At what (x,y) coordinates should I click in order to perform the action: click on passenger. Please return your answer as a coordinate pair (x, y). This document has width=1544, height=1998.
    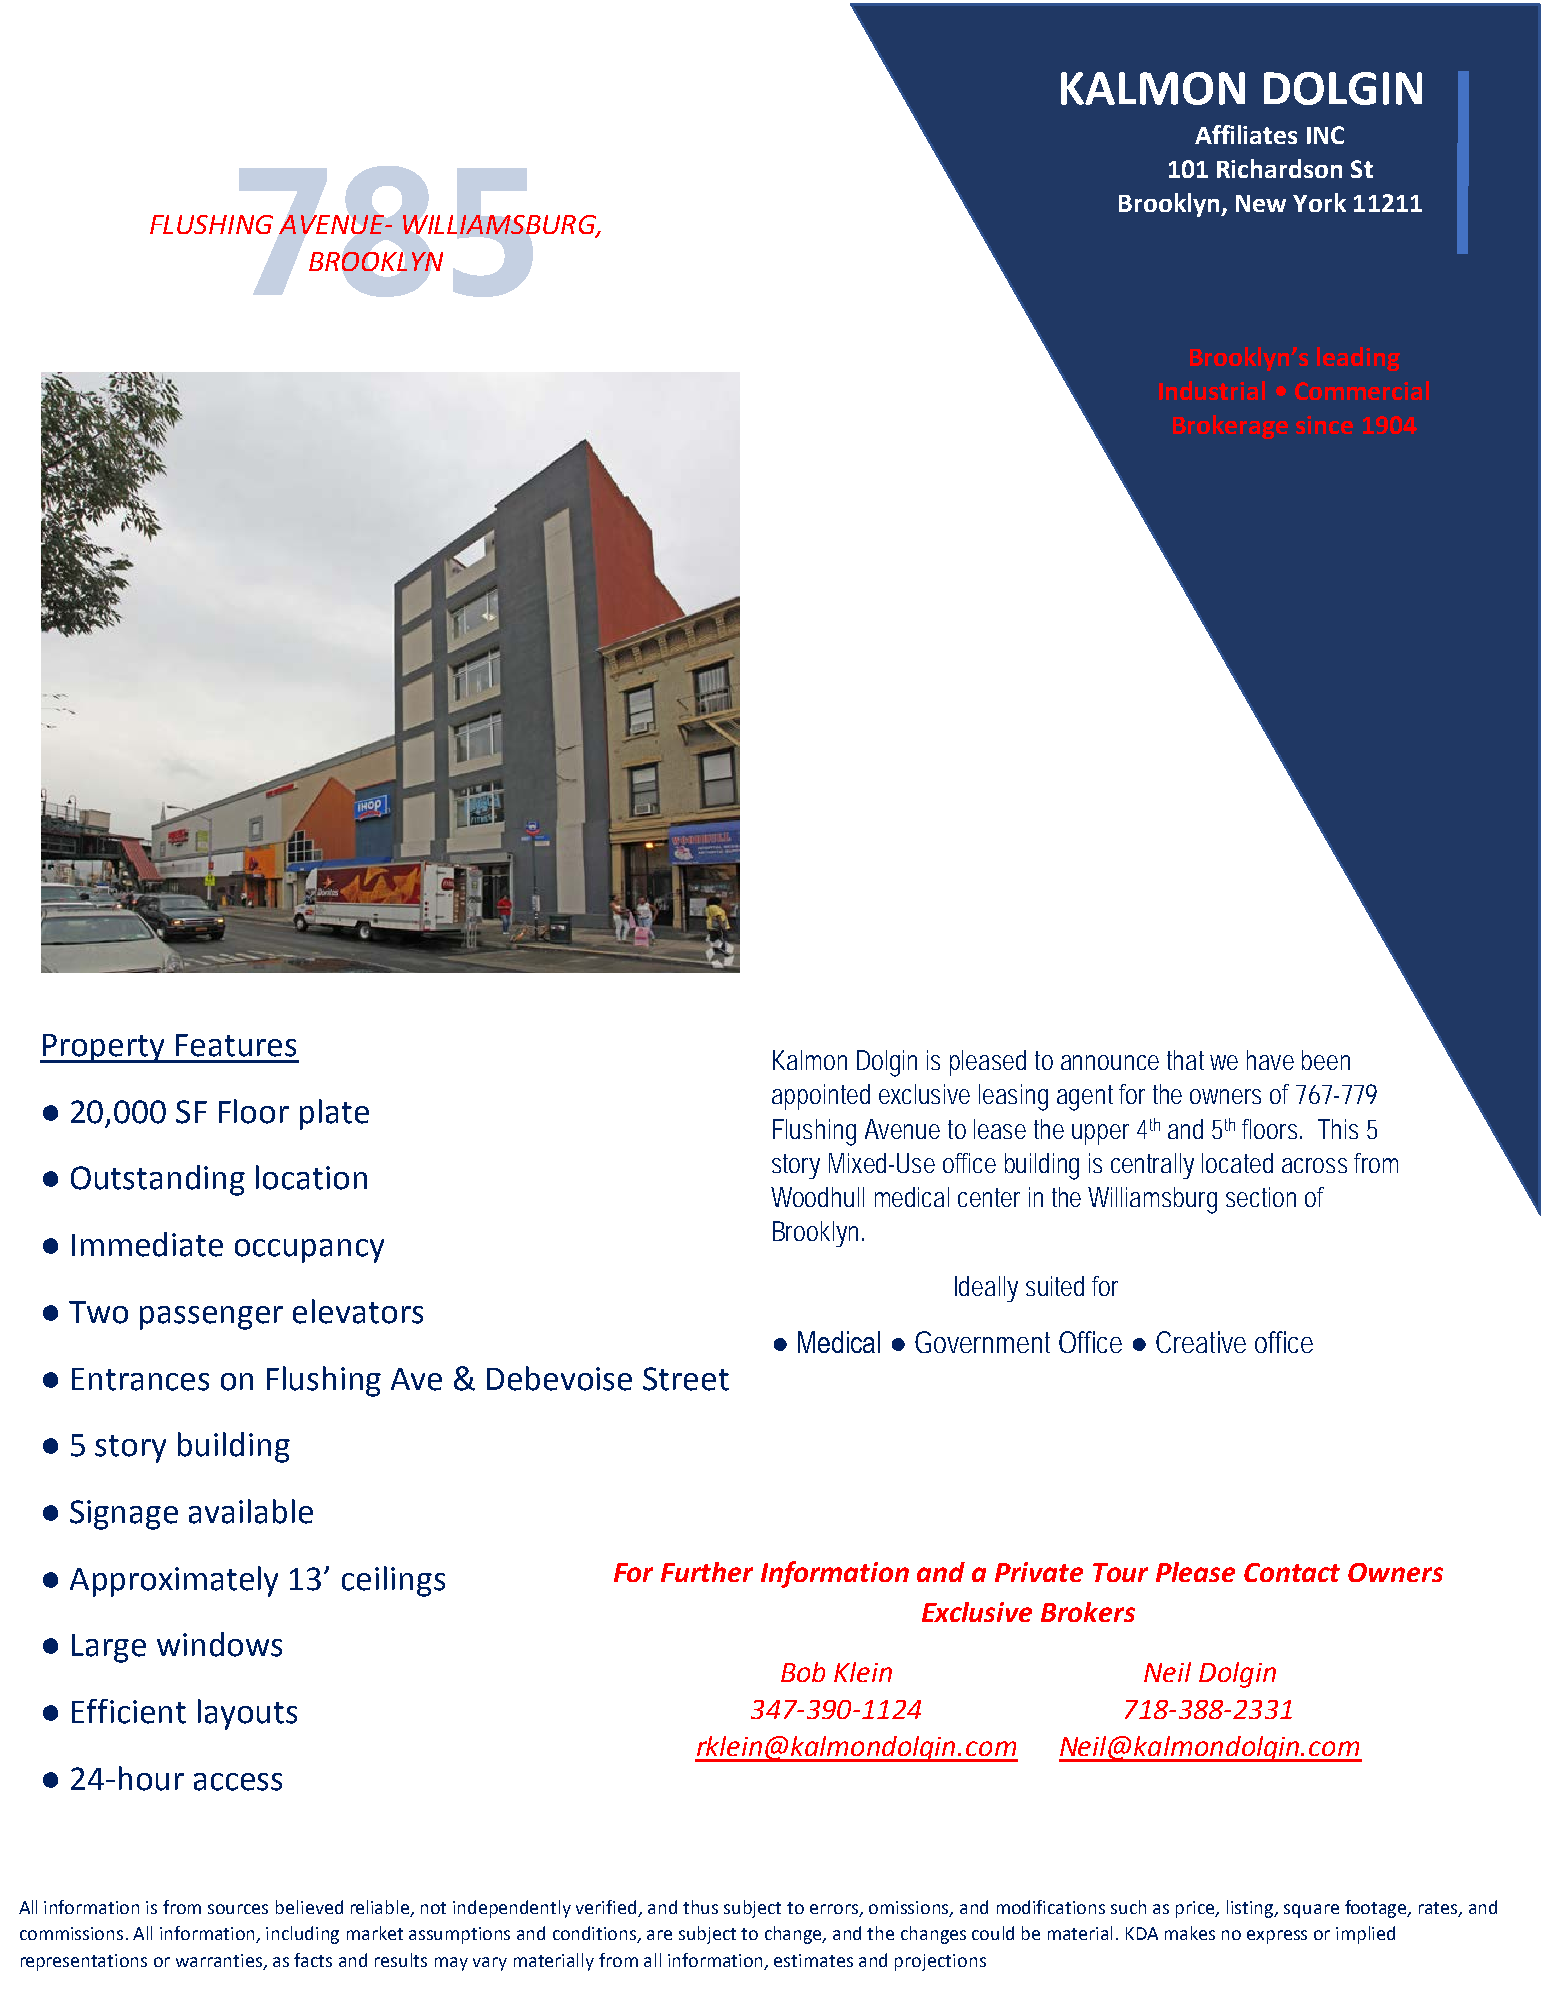
    Looking at the image, I should click on (211, 1318).
